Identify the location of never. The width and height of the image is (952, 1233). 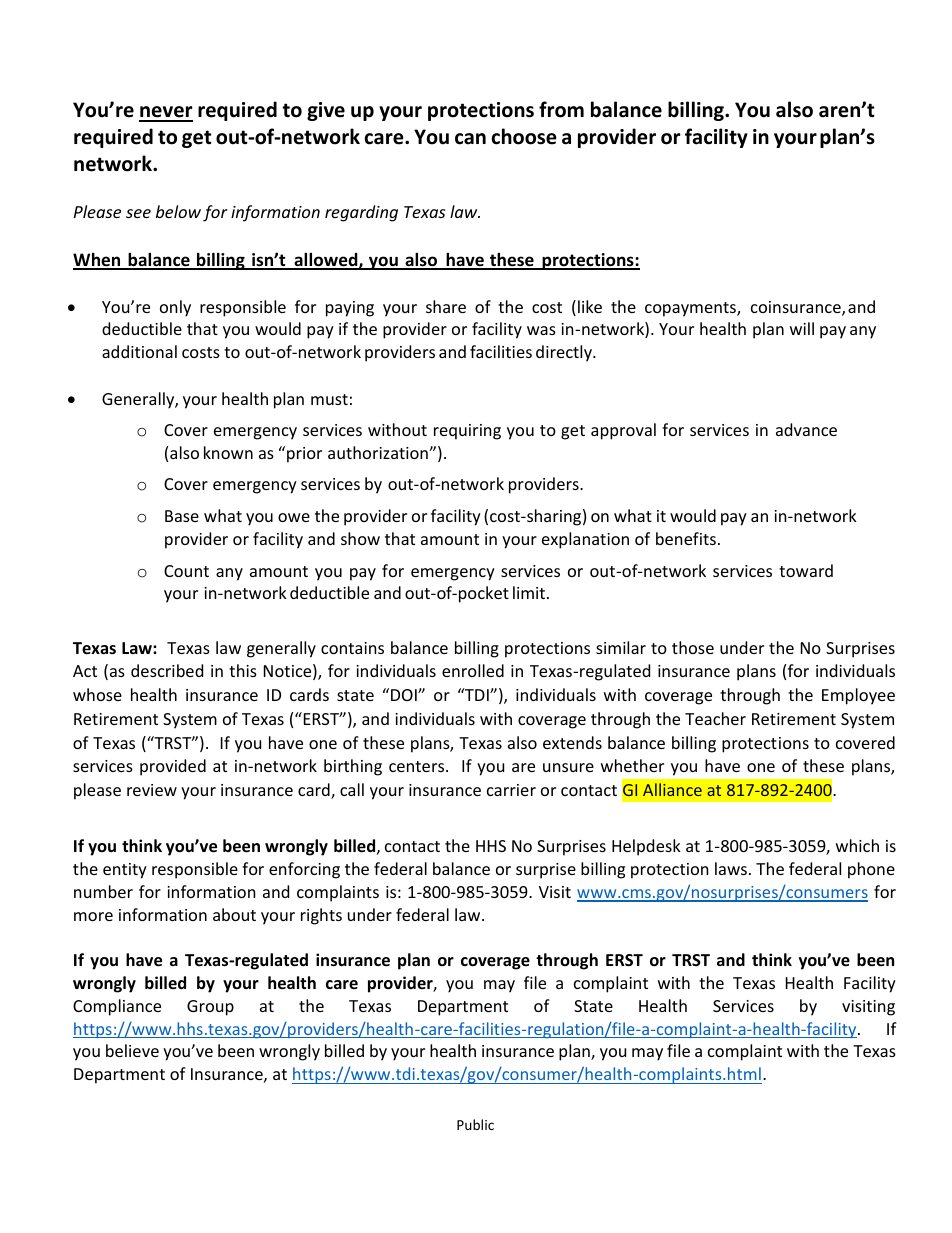
(166, 113).
